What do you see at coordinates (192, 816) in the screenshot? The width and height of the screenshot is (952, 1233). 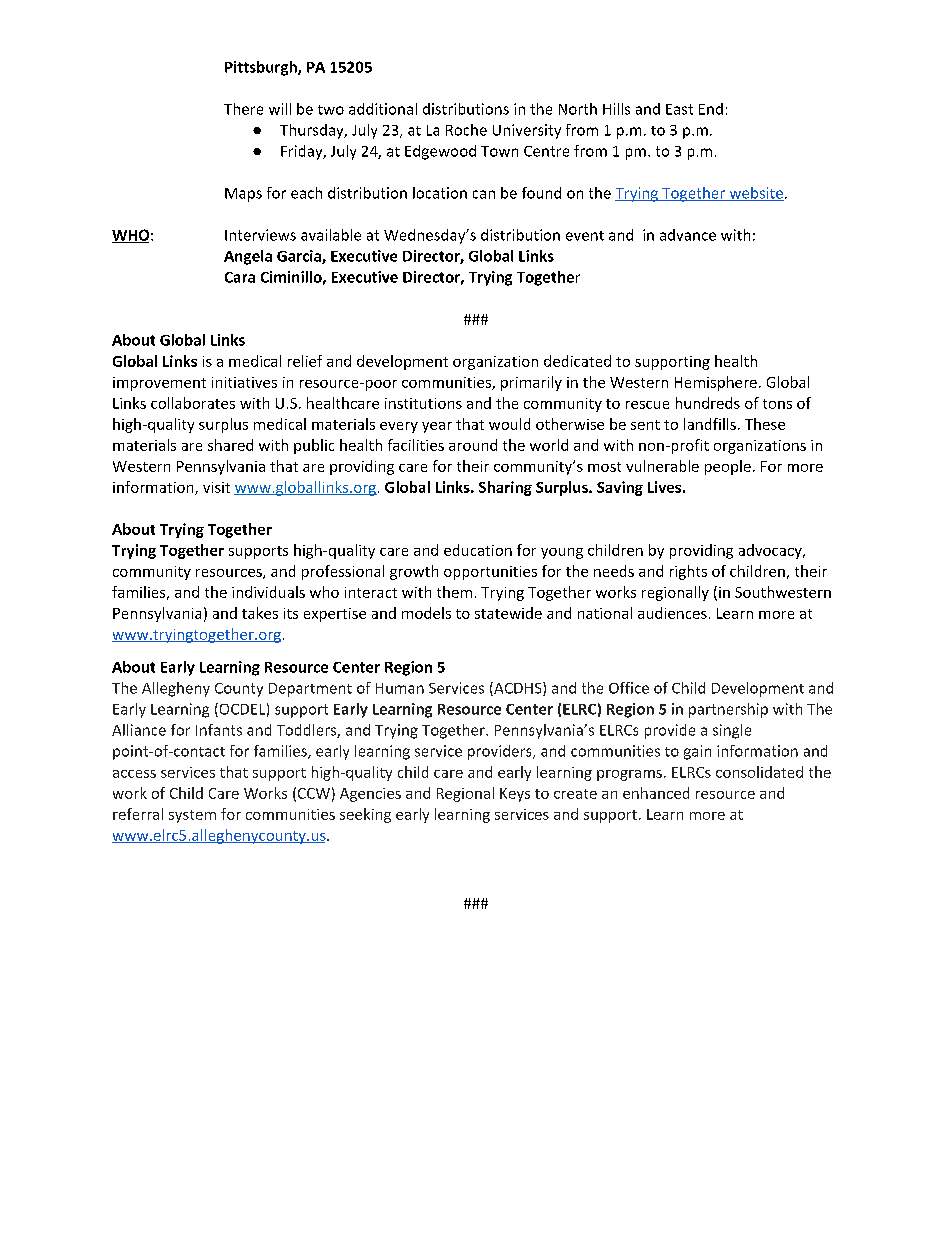 I see `system` at bounding box center [192, 816].
